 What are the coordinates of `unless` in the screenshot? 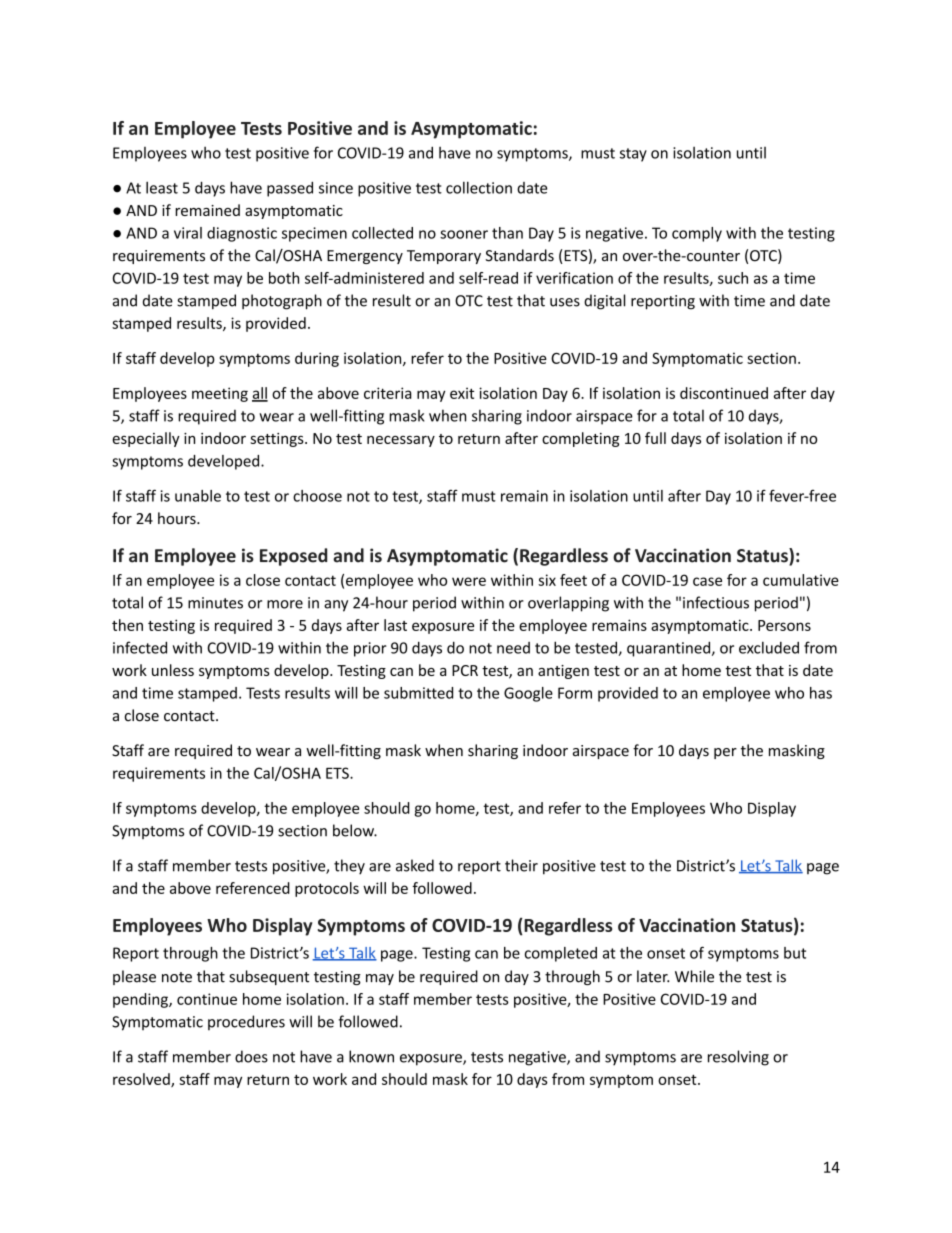 It's located at (173, 670).
